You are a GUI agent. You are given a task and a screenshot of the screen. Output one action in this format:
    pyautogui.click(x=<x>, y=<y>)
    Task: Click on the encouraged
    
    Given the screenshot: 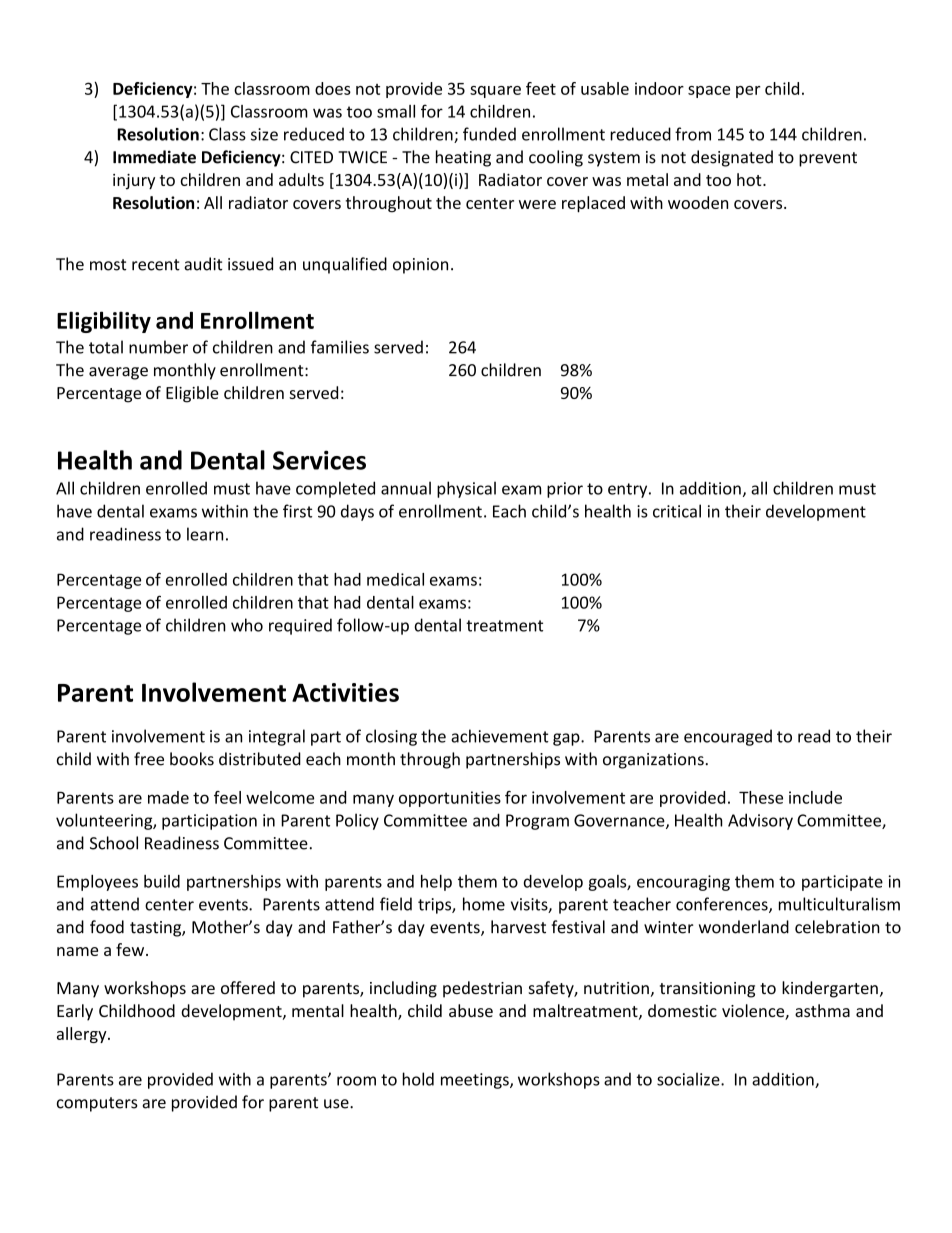 What is the action you would take?
    pyautogui.click(x=728, y=737)
